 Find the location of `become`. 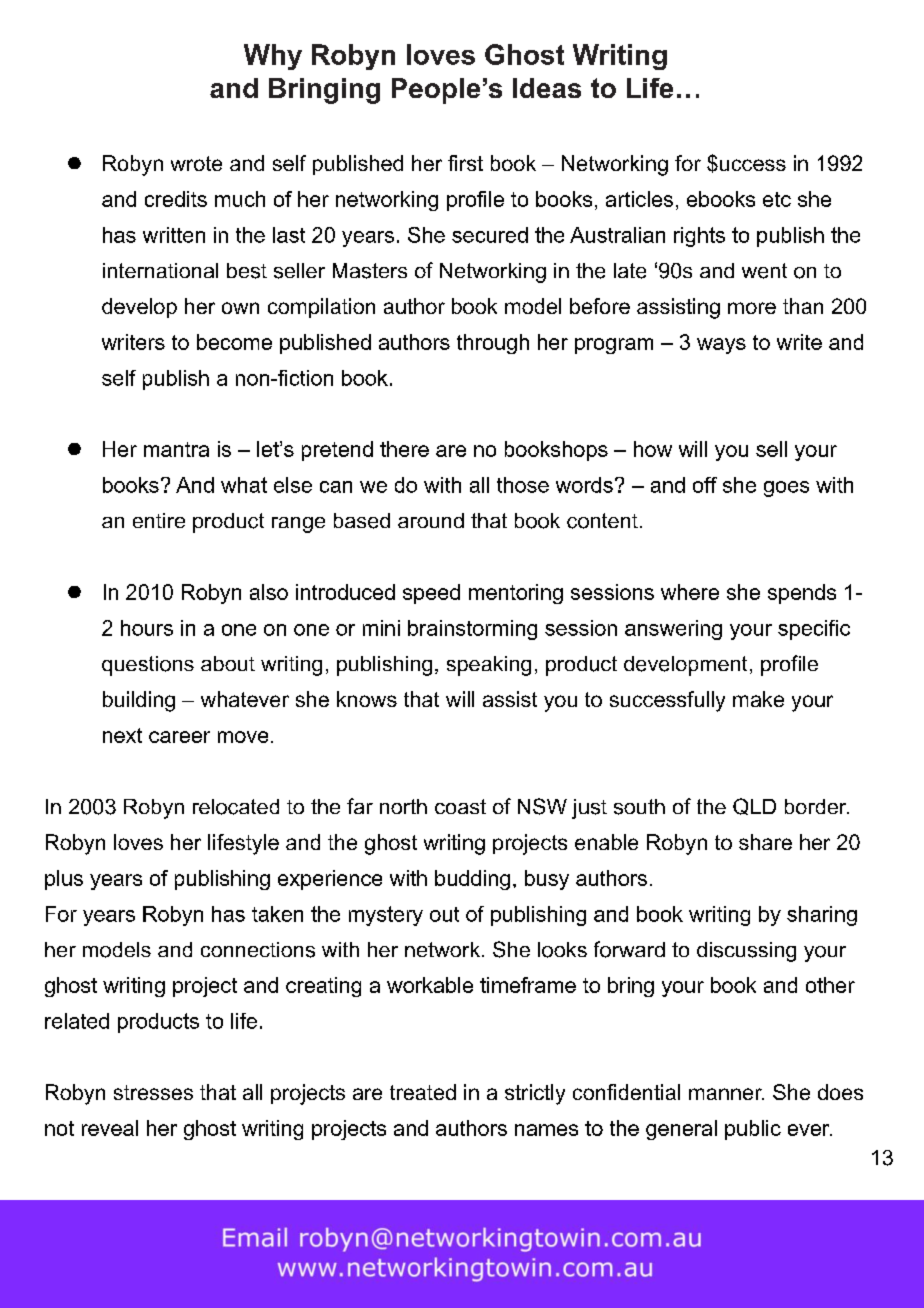

become is located at coordinates (234, 342).
